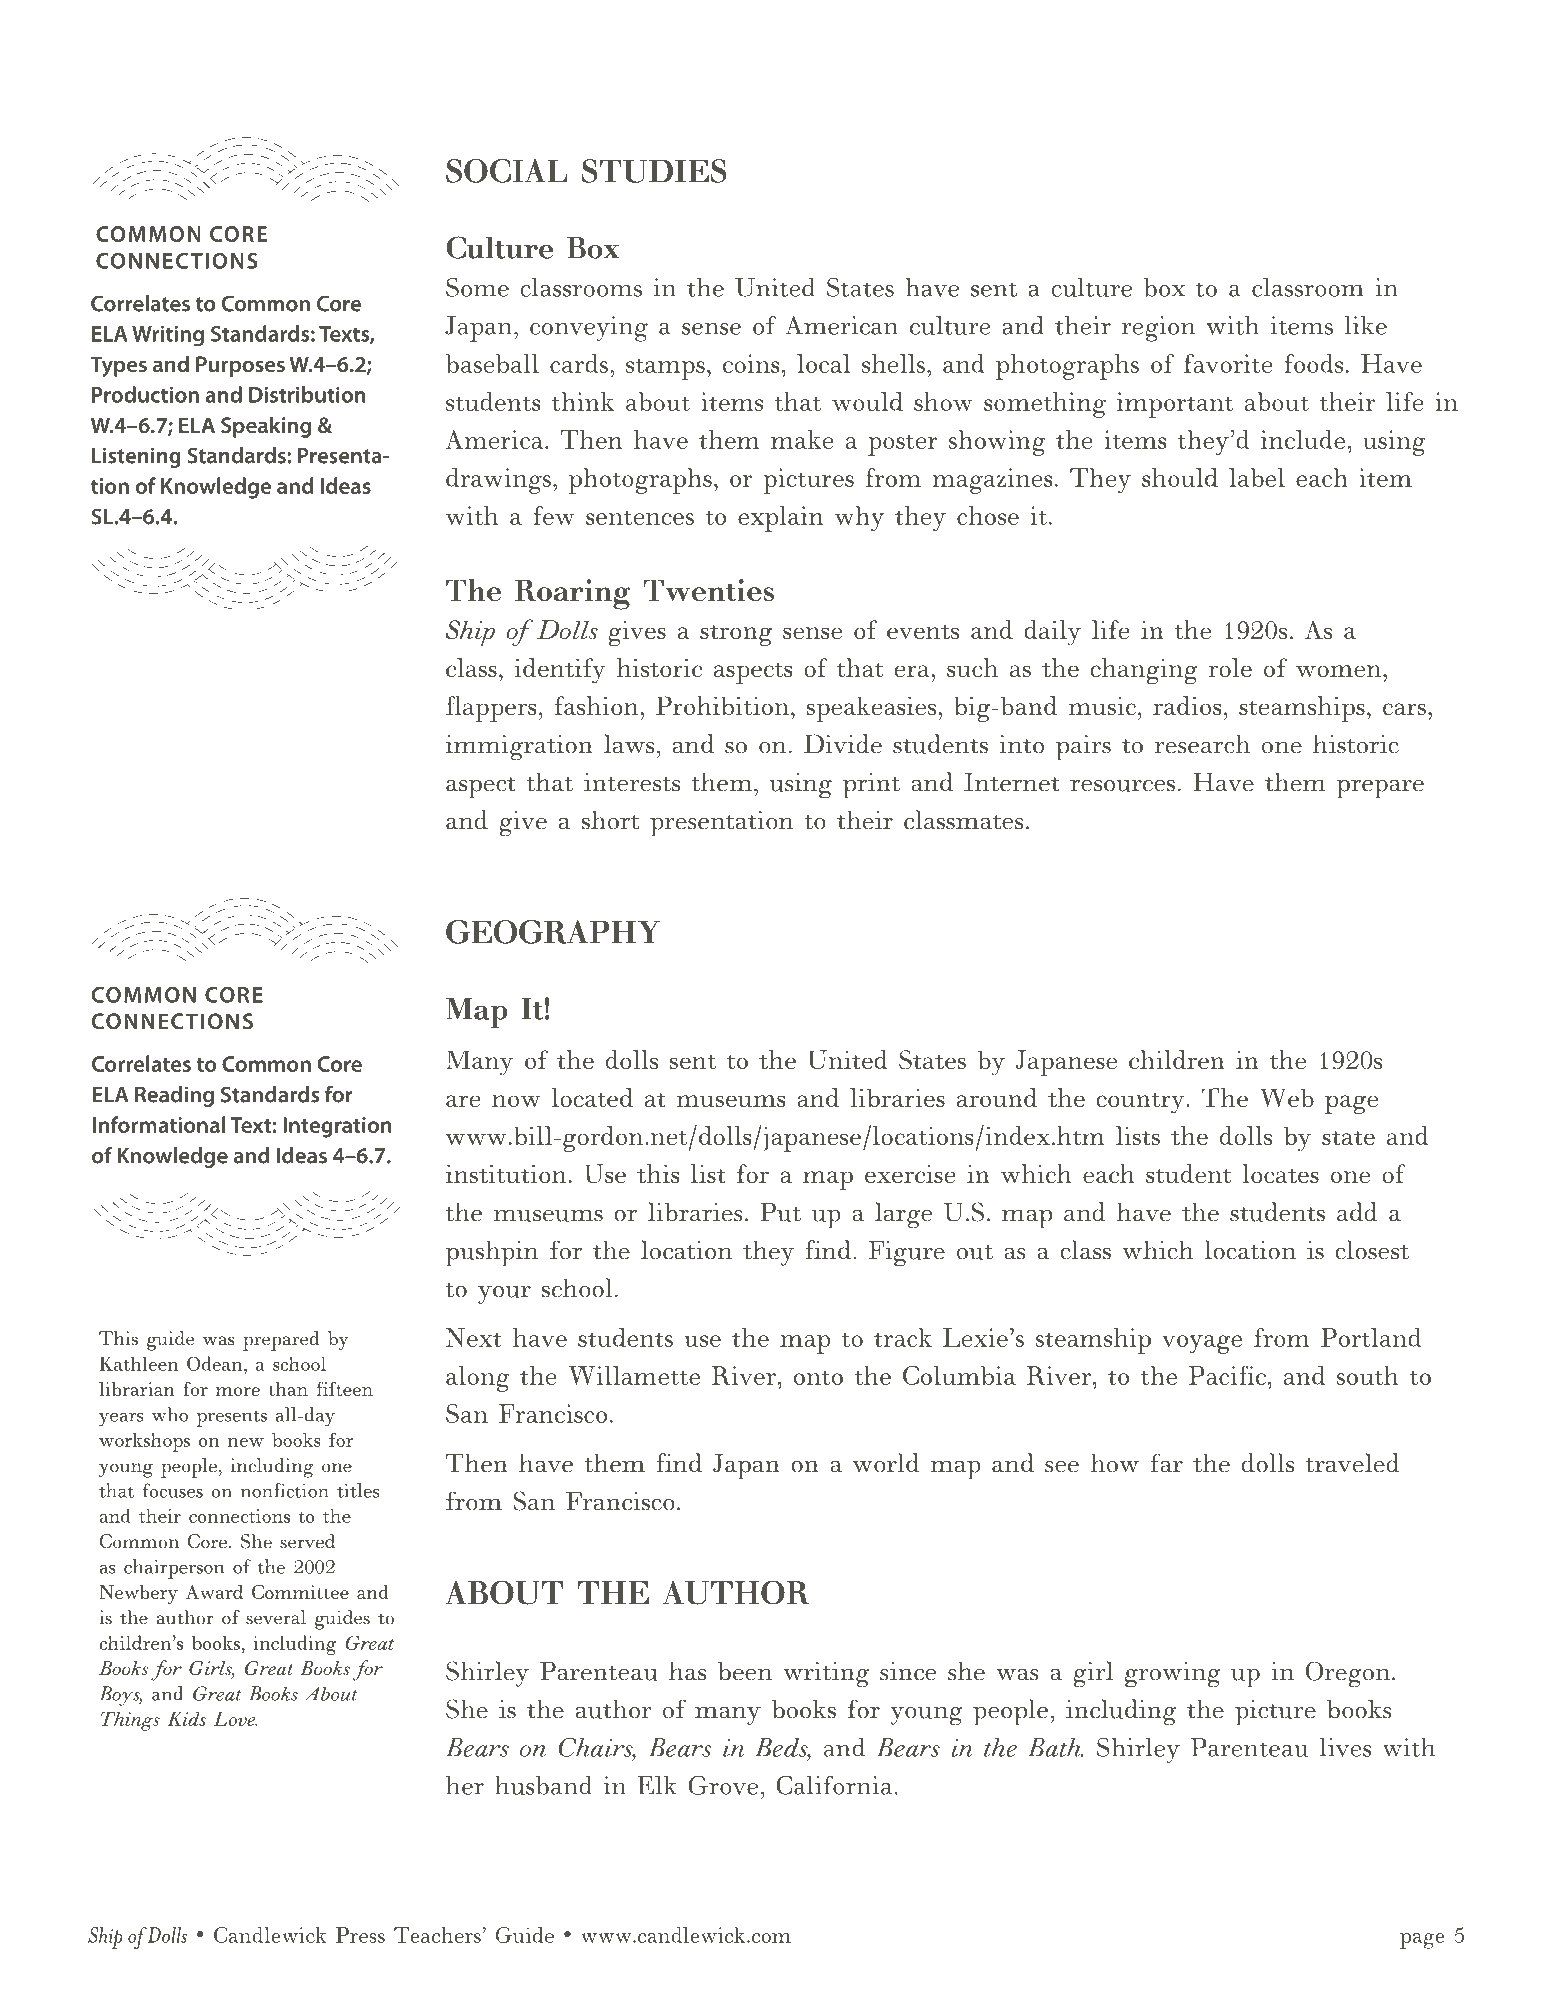  What do you see at coordinates (358, 1490) in the image?
I see `titles` at bounding box center [358, 1490].
